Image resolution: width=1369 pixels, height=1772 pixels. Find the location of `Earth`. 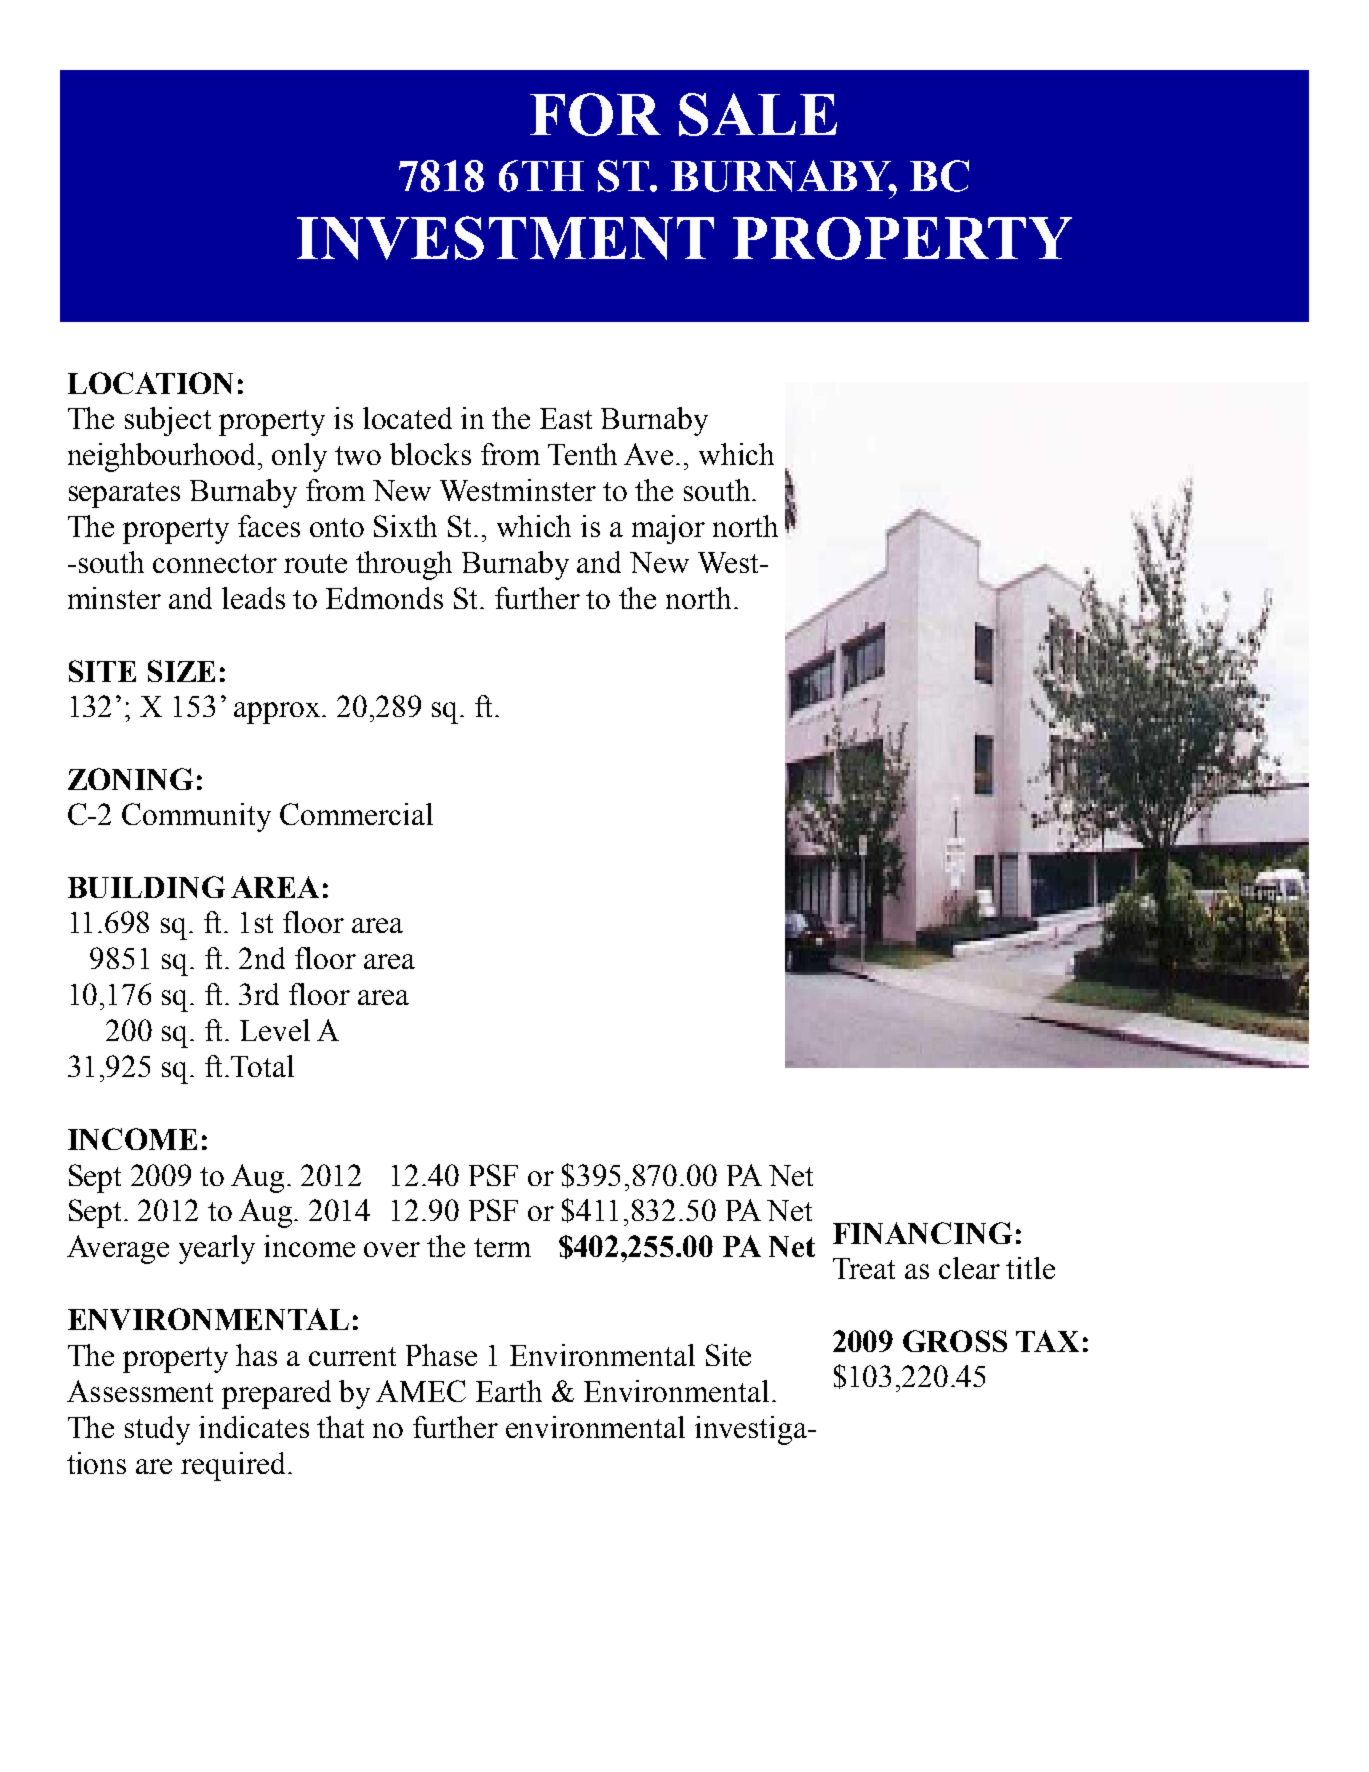

Earth is located at coordinates (509, 1391).
